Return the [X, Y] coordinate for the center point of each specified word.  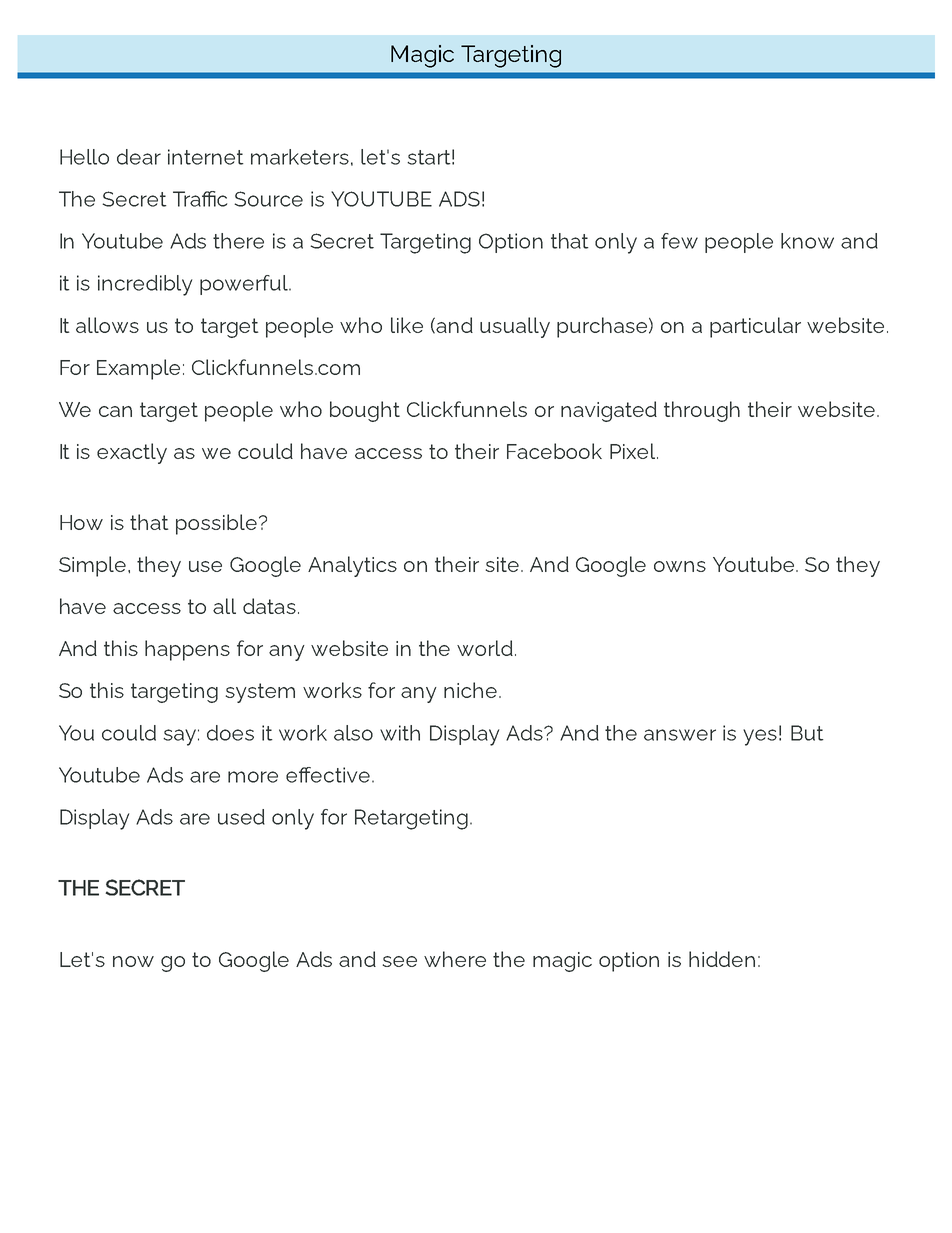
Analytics [352, 566]
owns [680, 566]
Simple [92, 566]
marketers [300, 157]
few [679, 241]
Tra [188, 199]
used [241, 817]
